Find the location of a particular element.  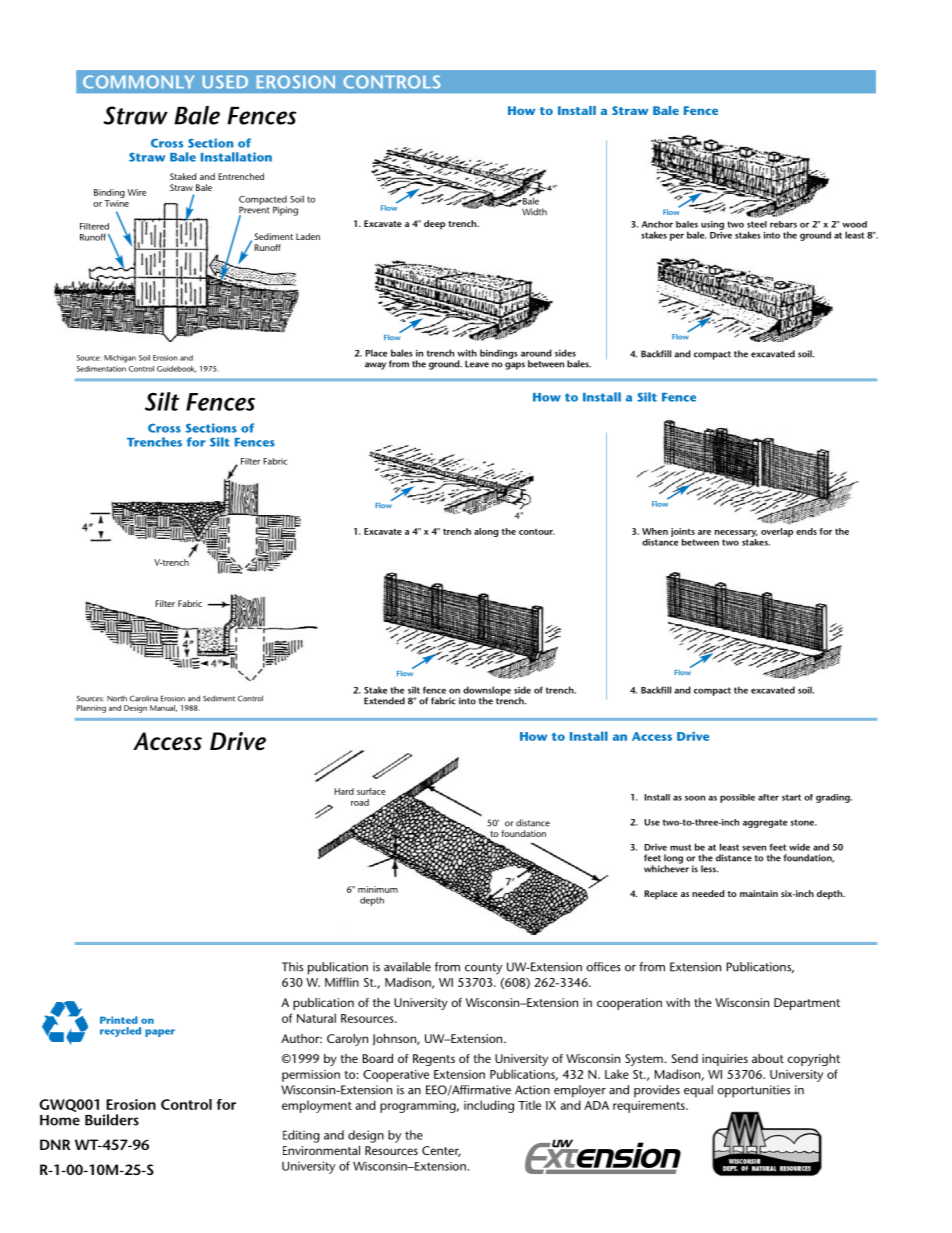

after is located at coordinates (768, 797).
